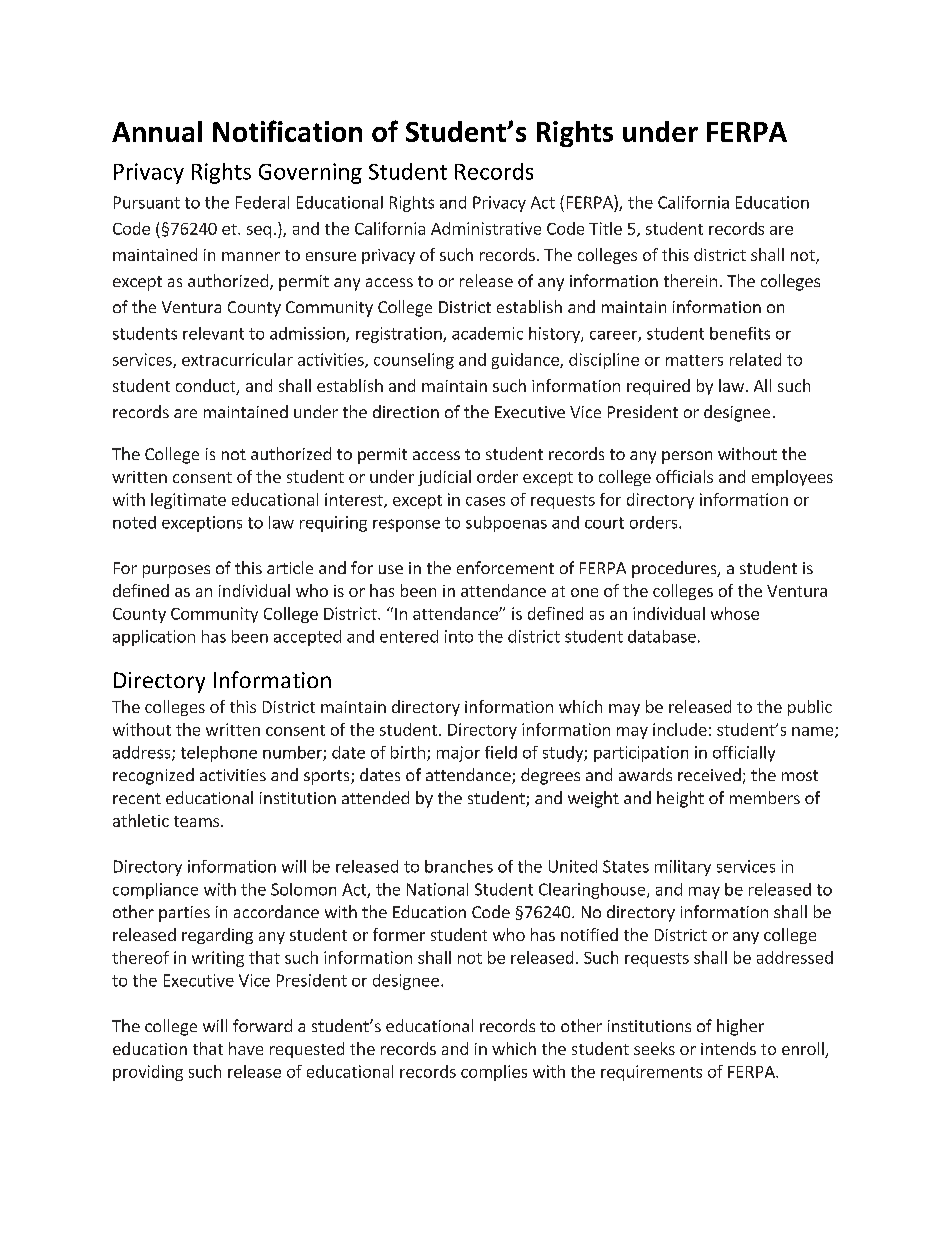 This image has width=952, height=1233. What do you see at coordinates (246, 1048) in the image?
I see `have` at bounding box center [246, 1048].
